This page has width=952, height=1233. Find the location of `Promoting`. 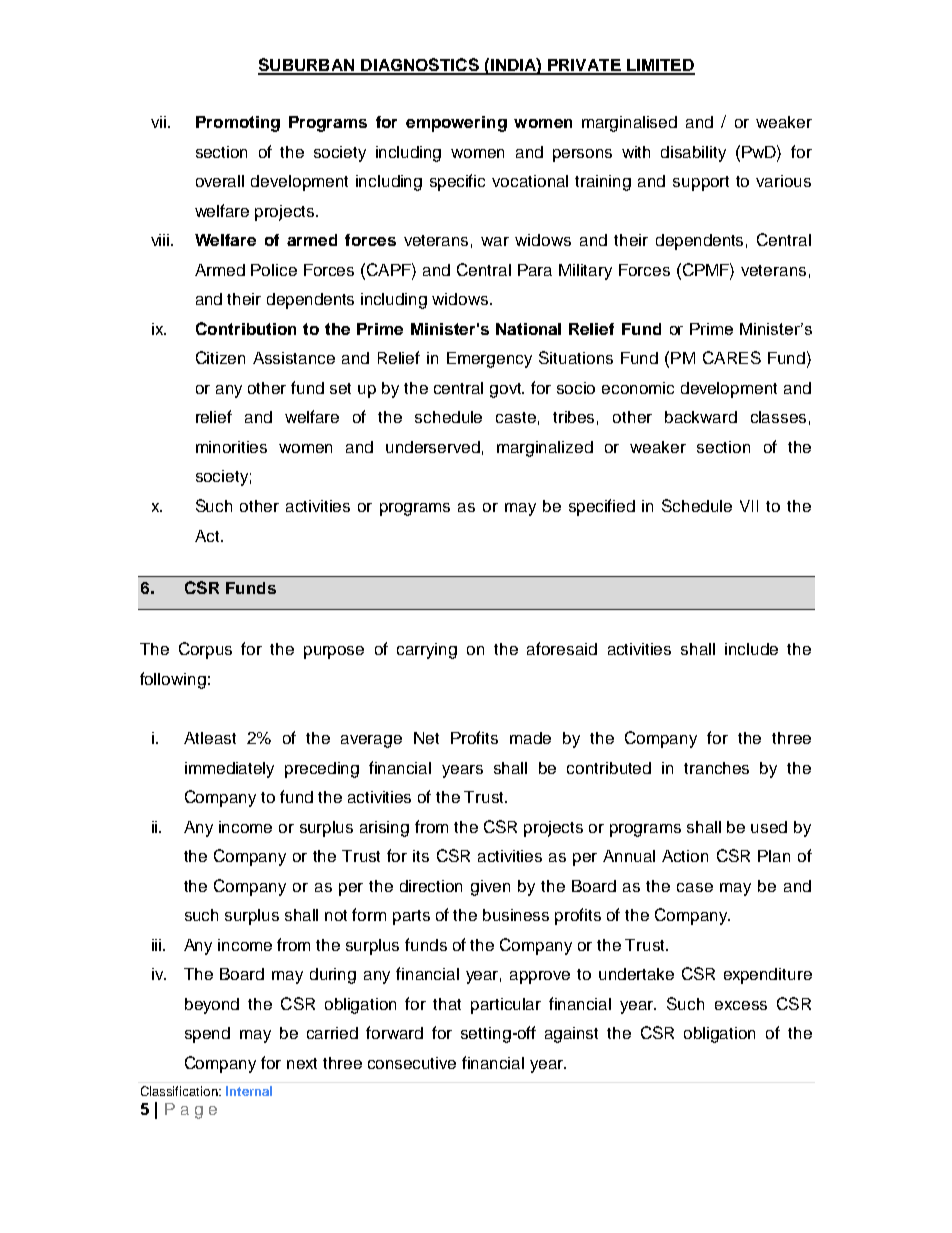

Promoting is located at coordinates (238, 124).
